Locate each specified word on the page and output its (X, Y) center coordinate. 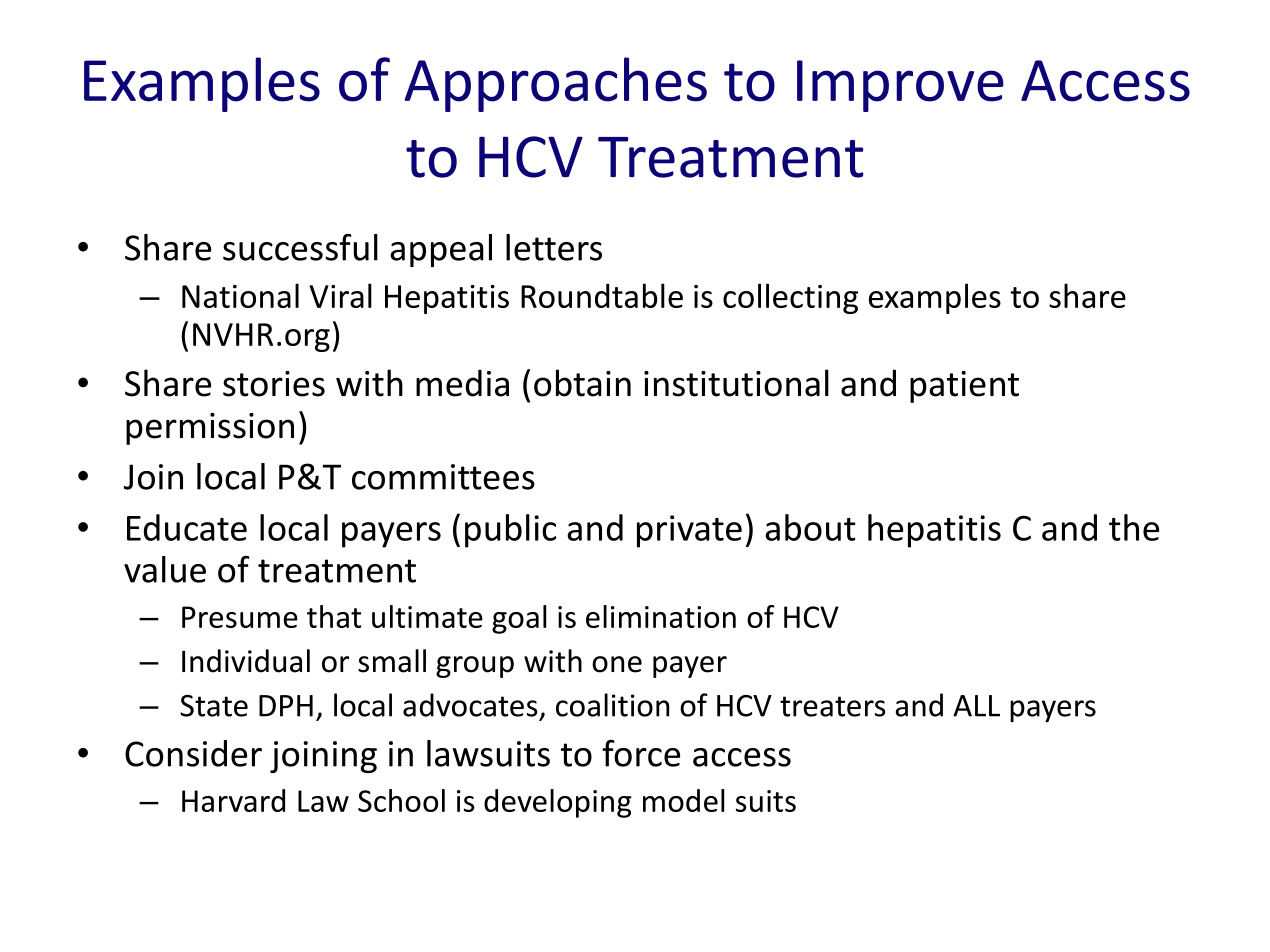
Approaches (555, 84)
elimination (661, 616)
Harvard (233, 800)
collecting (790, 298)
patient (964, 387)
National (240, 295)
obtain (582, 383)
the (1134, 527)
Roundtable (602, 295)
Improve (900, 86)
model (683, 800)
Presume (240, 617)
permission (210, 429)
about (810, 527)
